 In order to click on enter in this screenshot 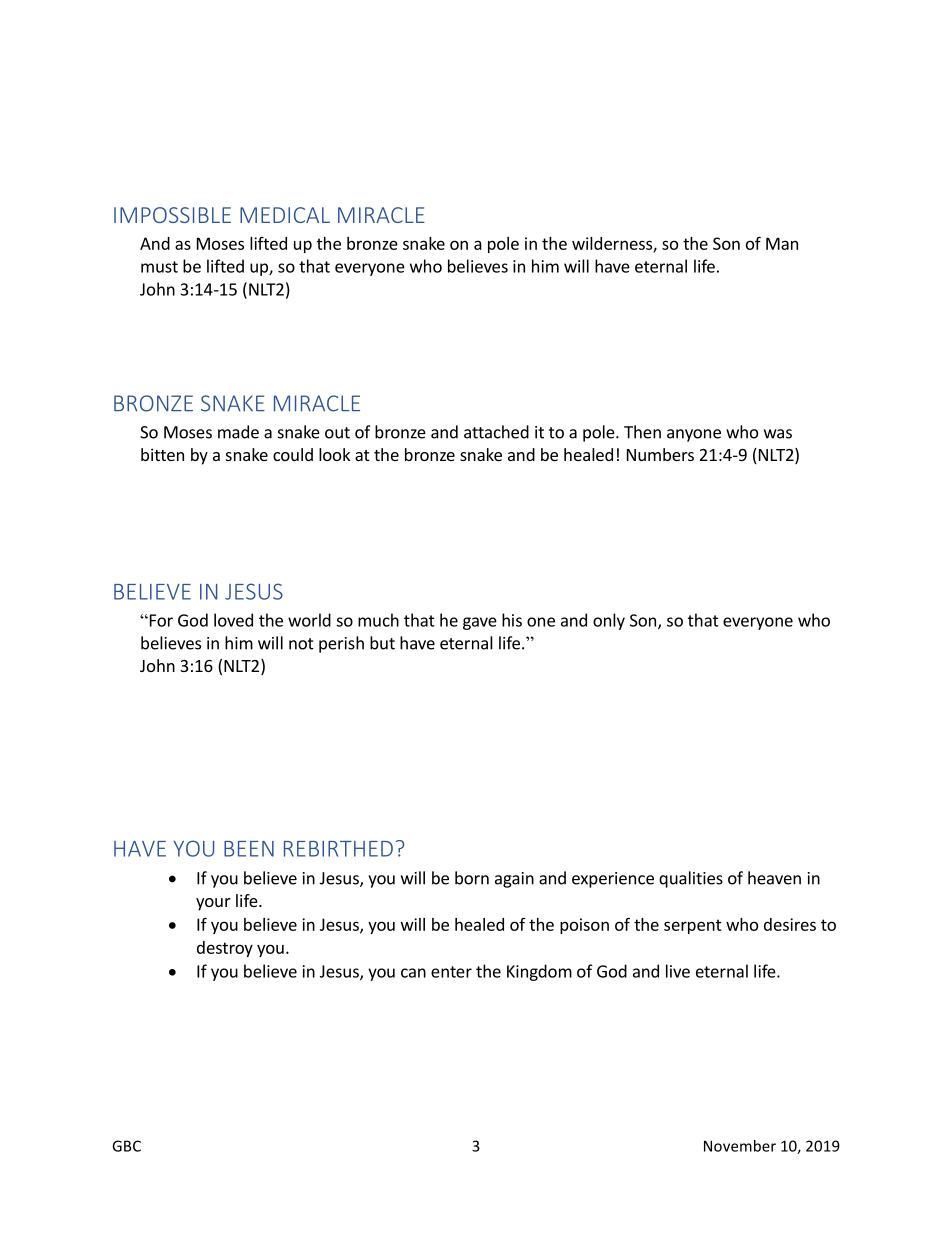, I will do `click(451, 972)`.
